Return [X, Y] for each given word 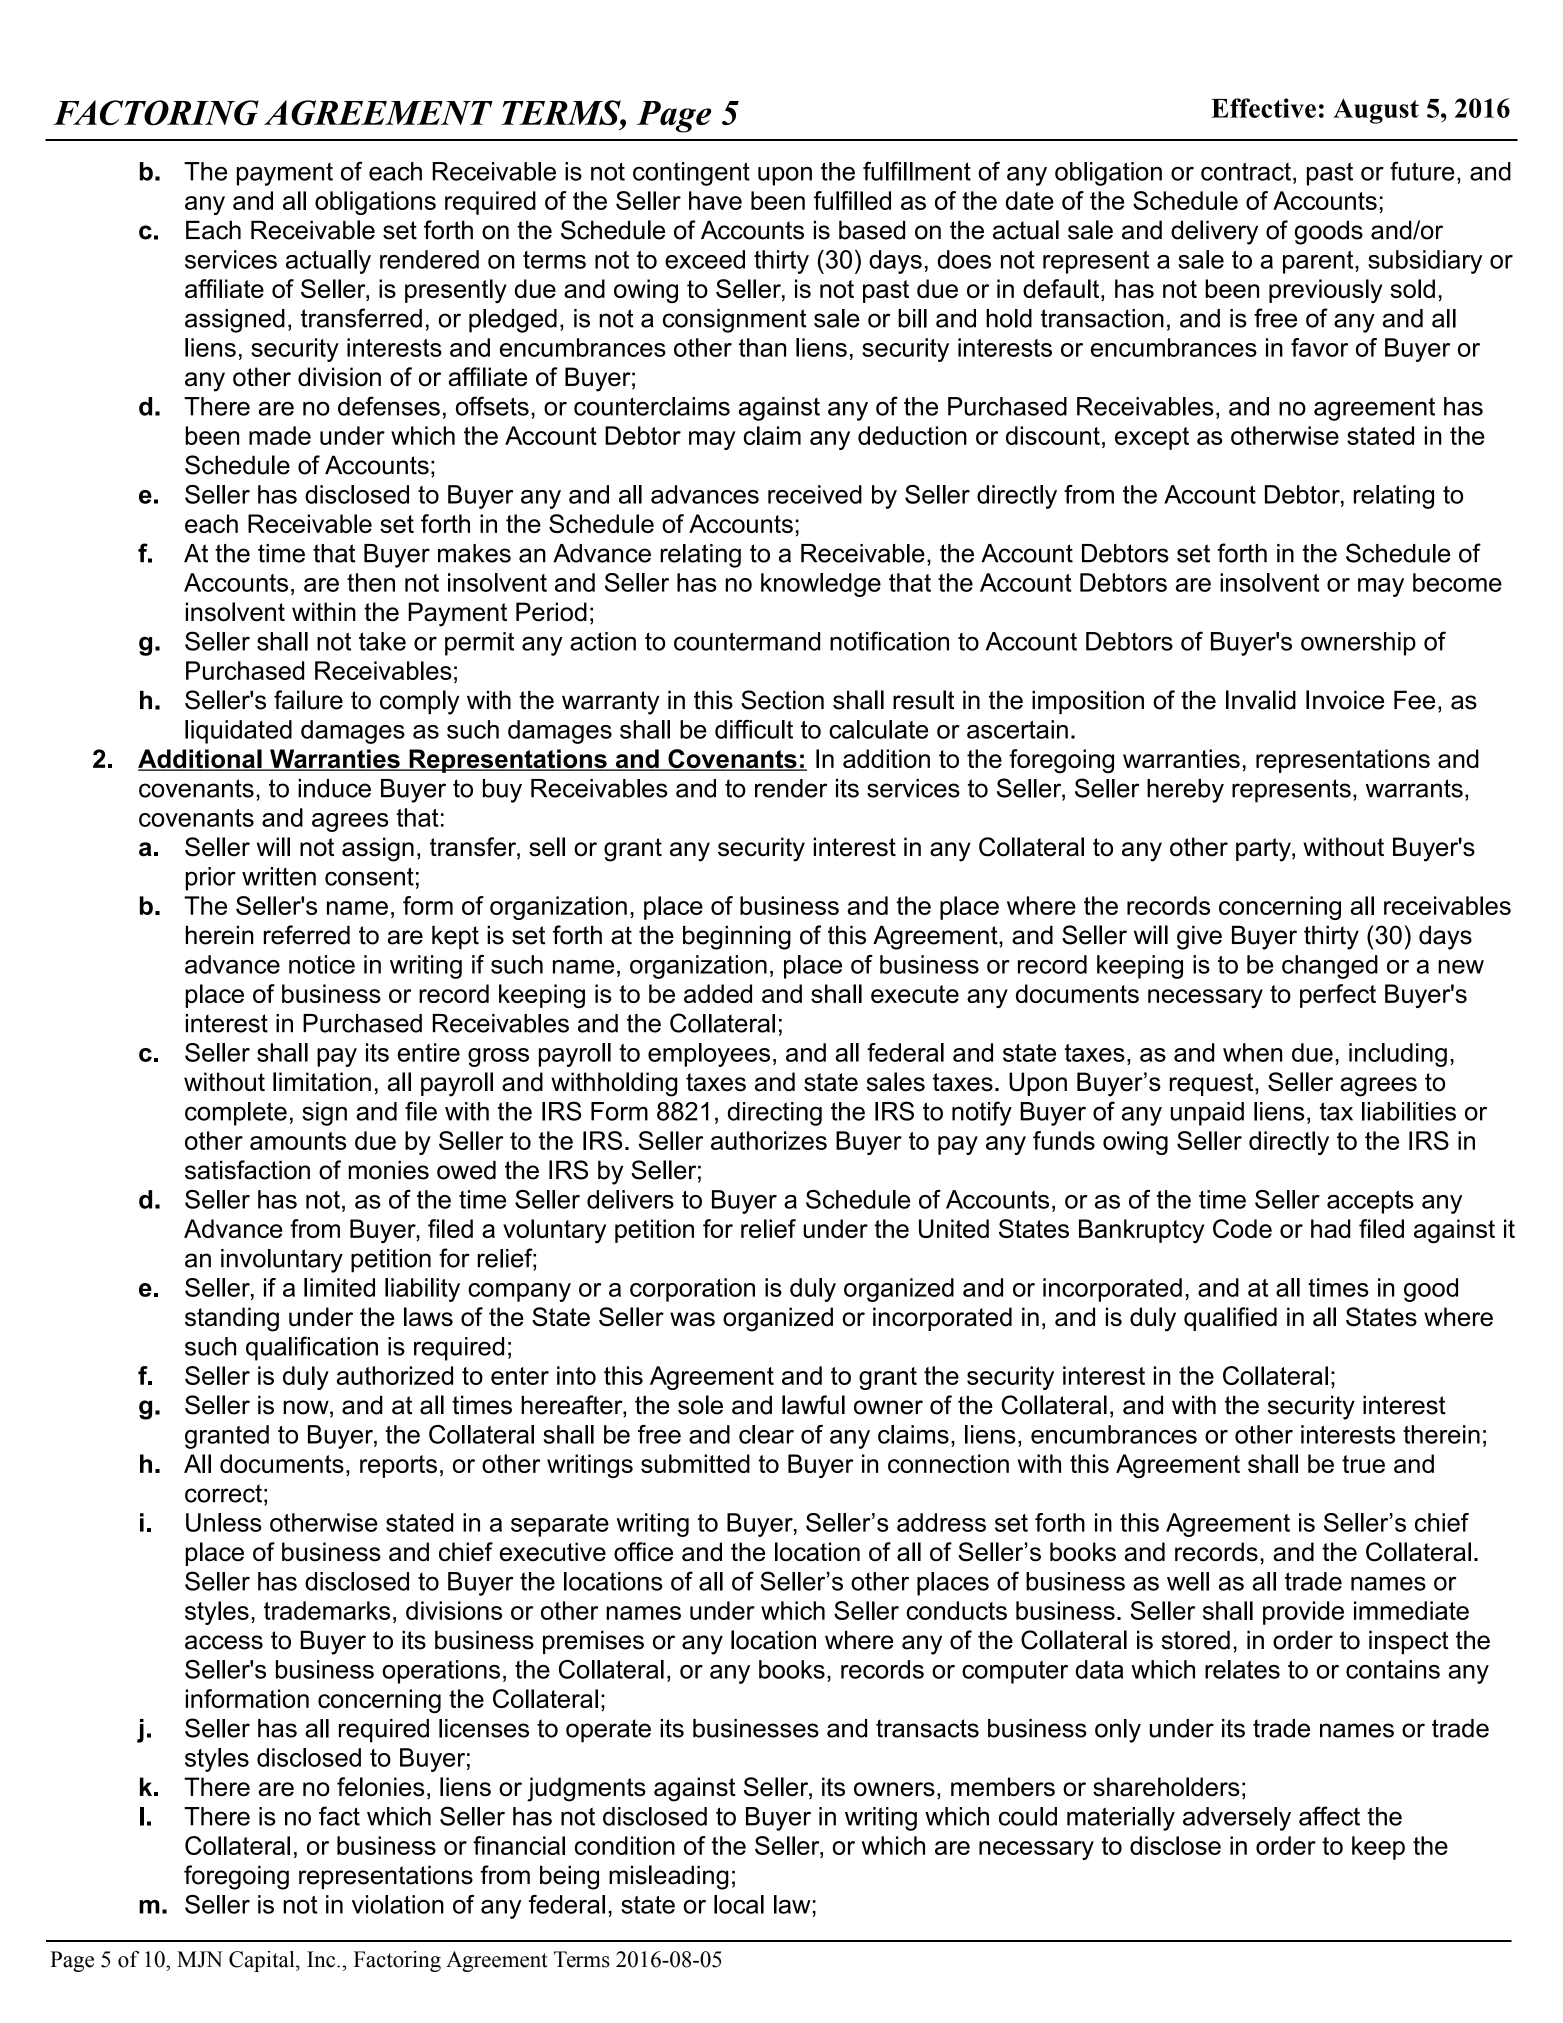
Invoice [1345, 700]
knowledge [821, 585]
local [739, 1904]
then [371, 582]
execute [915, 994]
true [1363, 1464]
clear [766, 1434]
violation [398, 1904]
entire [428, 1052]
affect [1329, 1816]
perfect [1338, 996]
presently [456, 291]
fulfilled [852, 200]
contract [1246, 171]
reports [398, 1466]
